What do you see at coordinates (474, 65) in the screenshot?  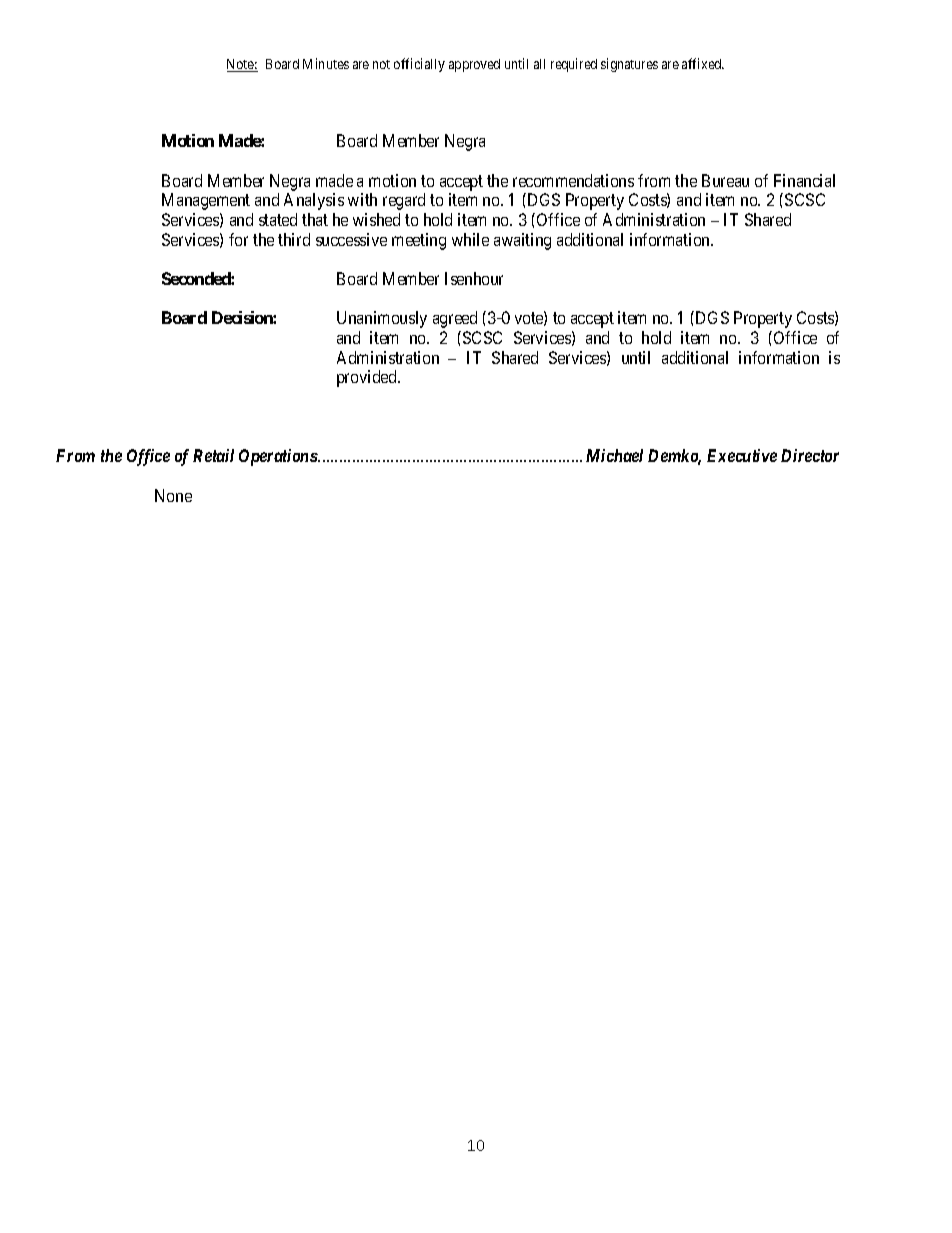 I see `approved` at bounding box center [474, 65].
